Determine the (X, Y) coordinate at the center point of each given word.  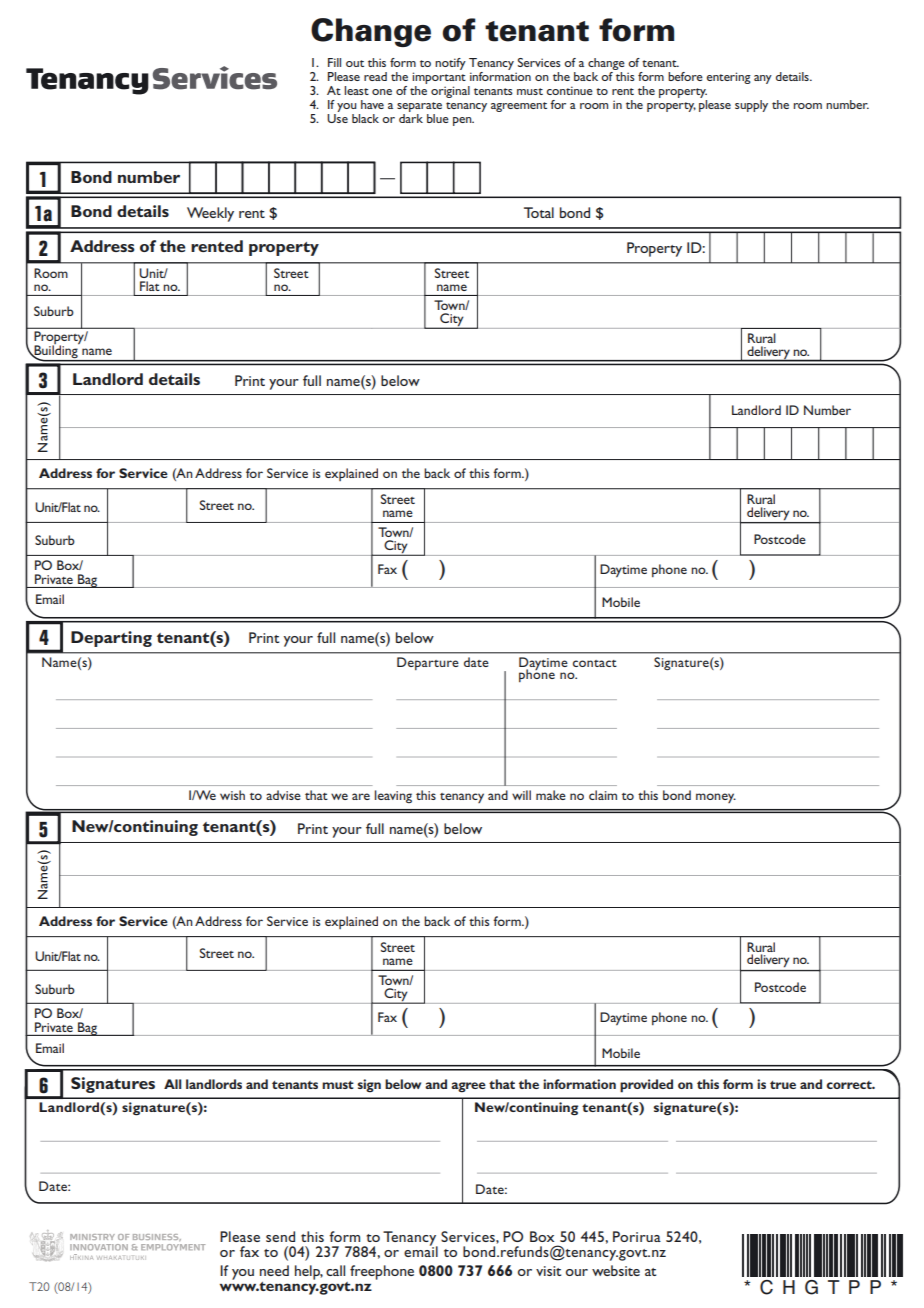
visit (548, 1271)
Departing (111, 639)
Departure (428, 663)
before (685, 76)
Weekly (210, 214)
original (450, 92)
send (280, 1236)
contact (595, 663)
